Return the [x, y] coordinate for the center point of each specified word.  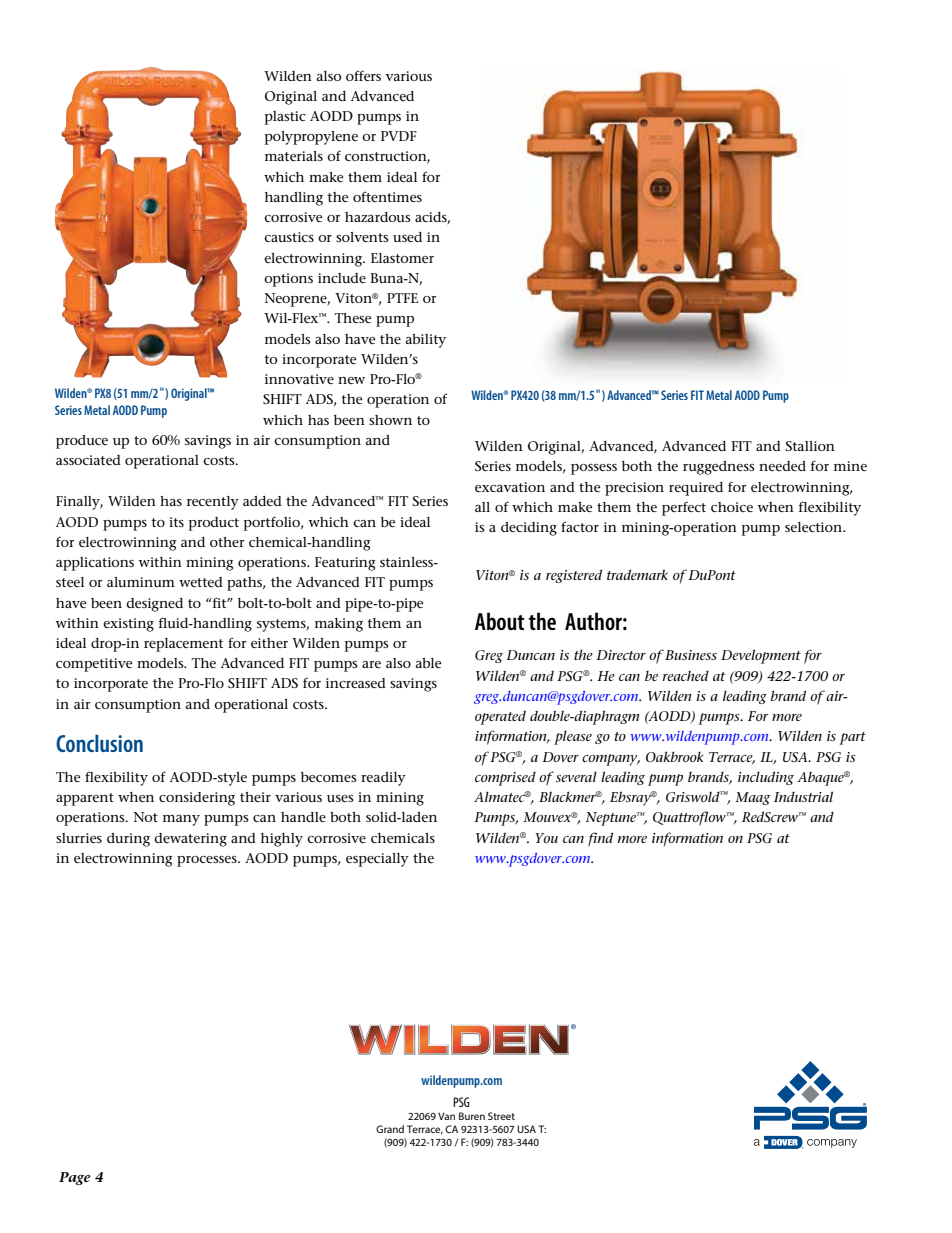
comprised [505, 778]
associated [88, 460]
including [766, 778]
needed [782, 466]
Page [74, 1178]
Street [501, 1116]
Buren [472, 1116]
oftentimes [387, 197]
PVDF [399, 136]
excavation [510, 487]
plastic [285, 118]
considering [197, 799]
